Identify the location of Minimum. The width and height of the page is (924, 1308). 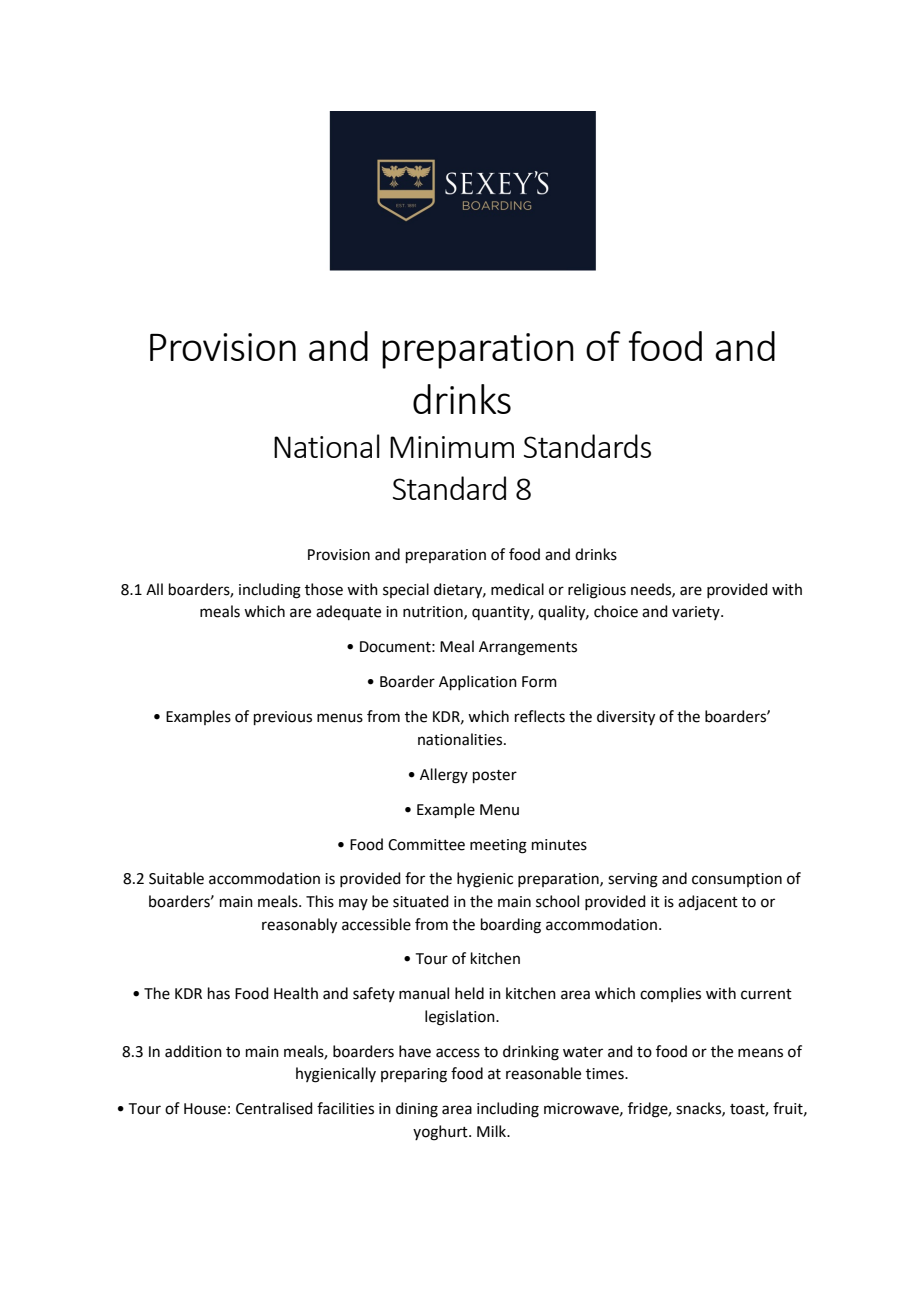
(452, 447).
